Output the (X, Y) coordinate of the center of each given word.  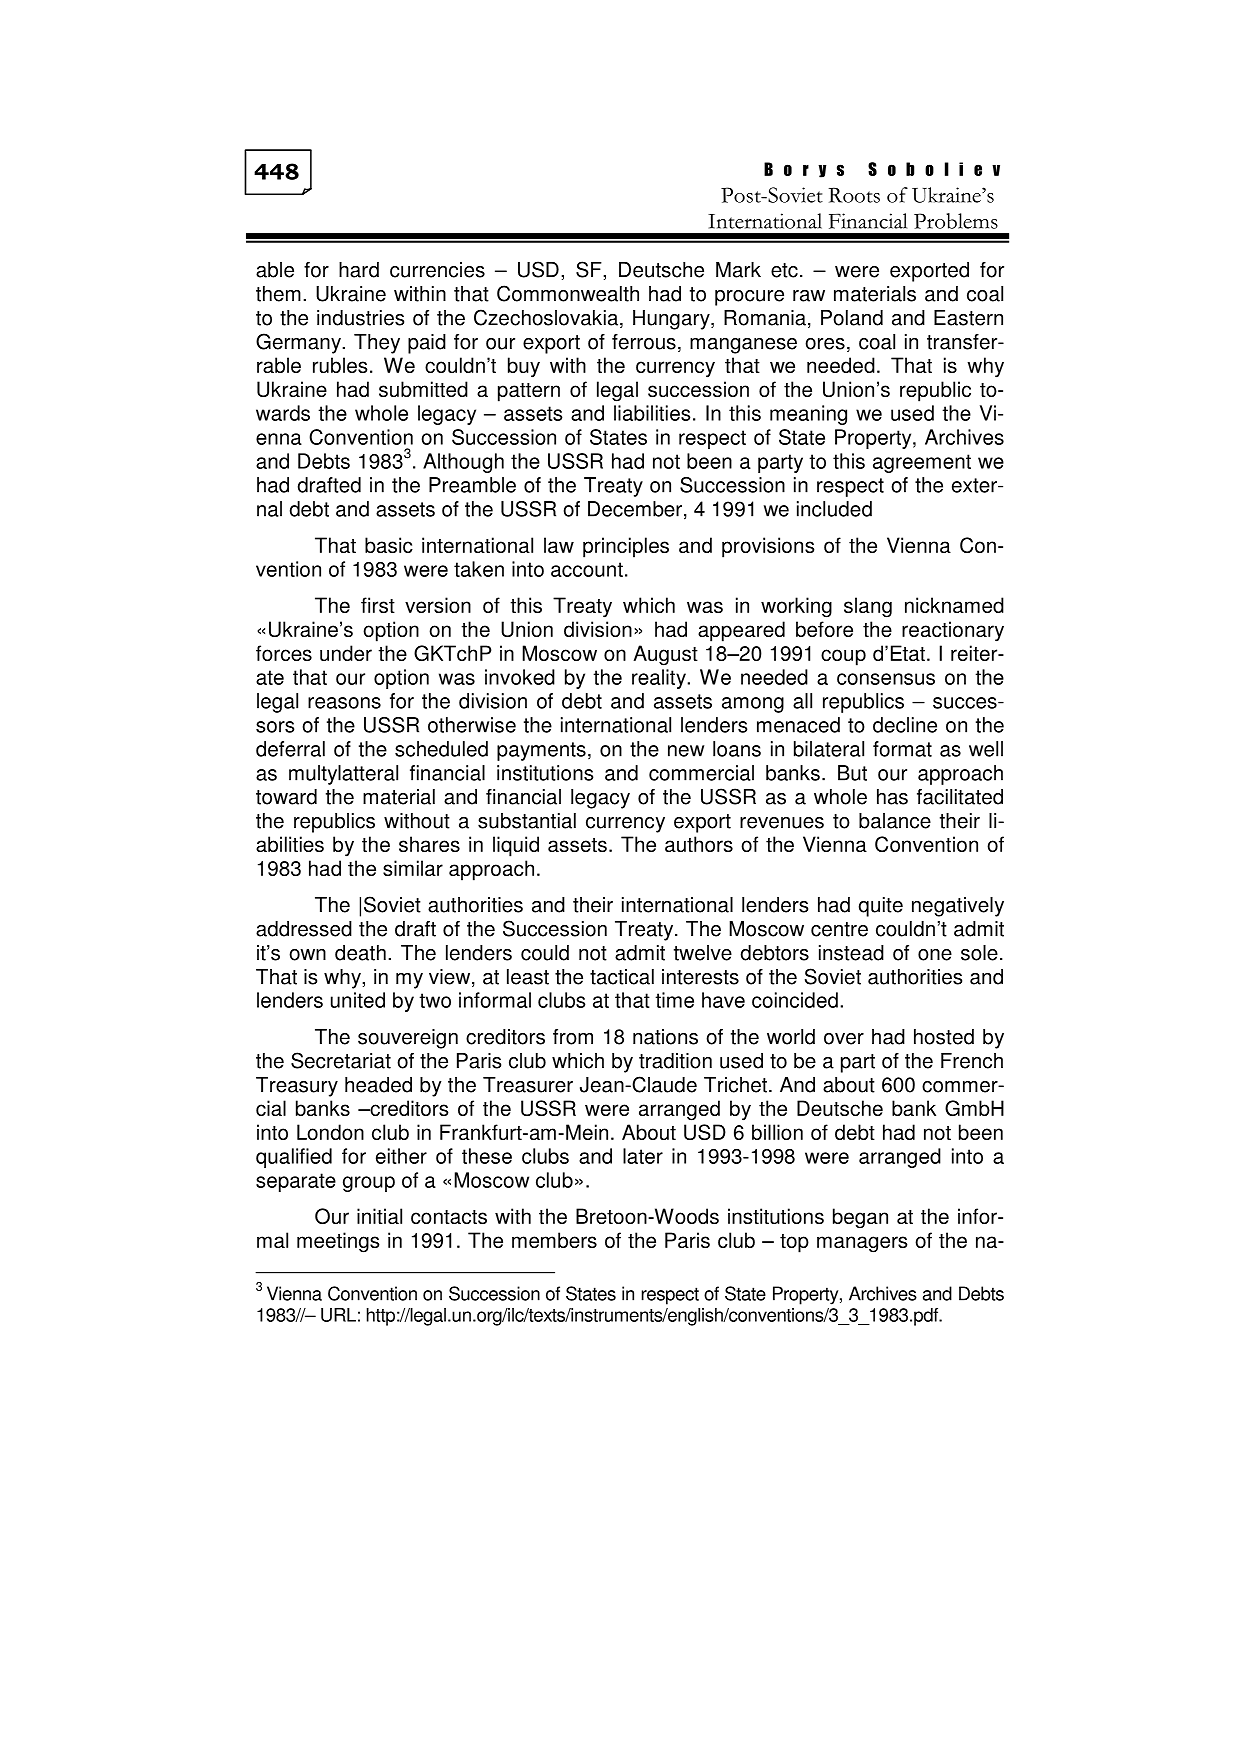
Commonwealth (568, 293)
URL (338, 1315)
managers (862, 1244)
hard (359, 270)
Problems (956, 221)
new (686, 751)
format (902, 749)
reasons (344, 703)
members (554, 1240)
